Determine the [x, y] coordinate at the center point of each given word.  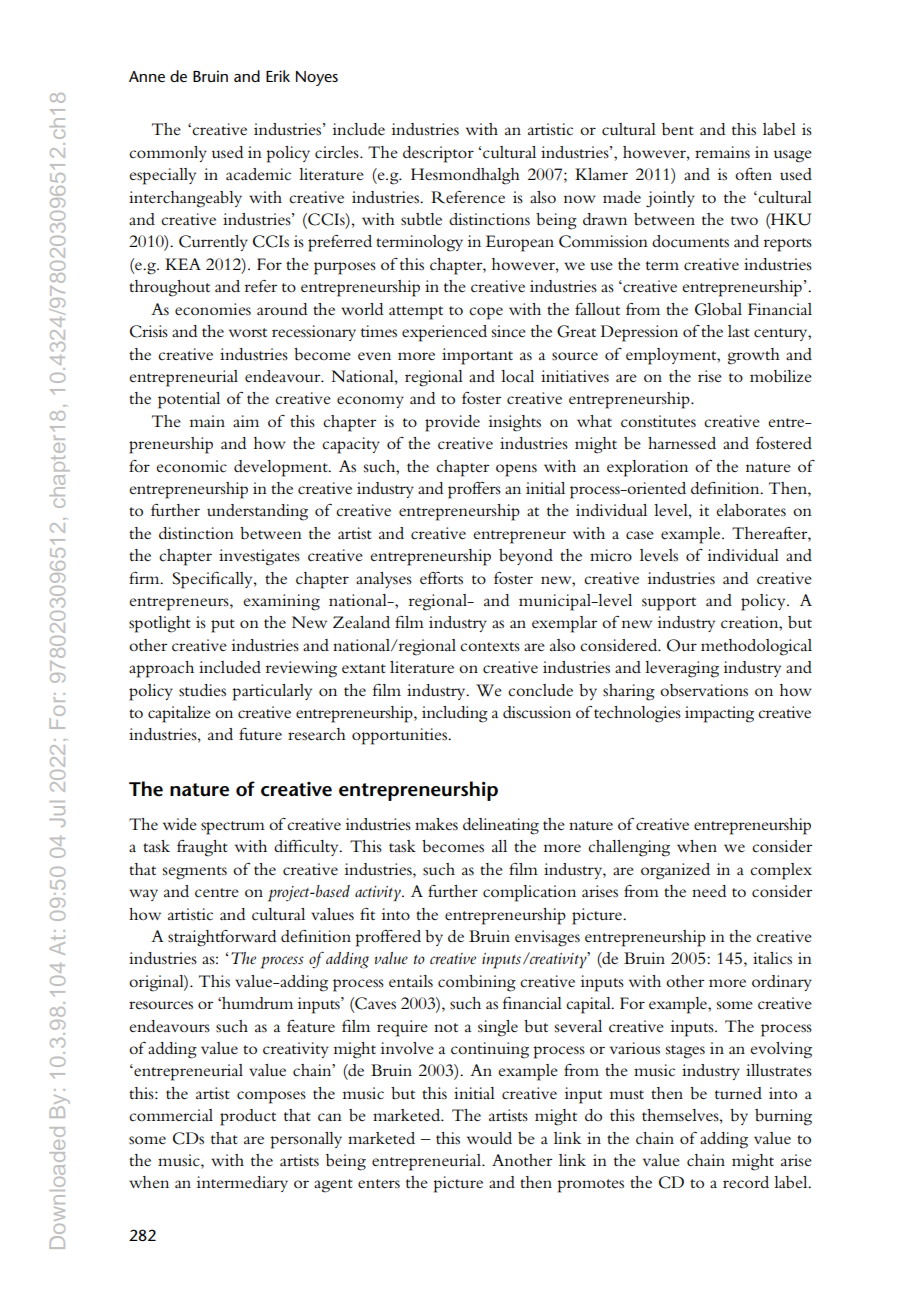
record [746, 1182]
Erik [278, 76]
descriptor [438, 154]
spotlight [160, 624]
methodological [756, 647]
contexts [490, 646]
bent [678, 129]
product [248, 1117]
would [489, 1138]
